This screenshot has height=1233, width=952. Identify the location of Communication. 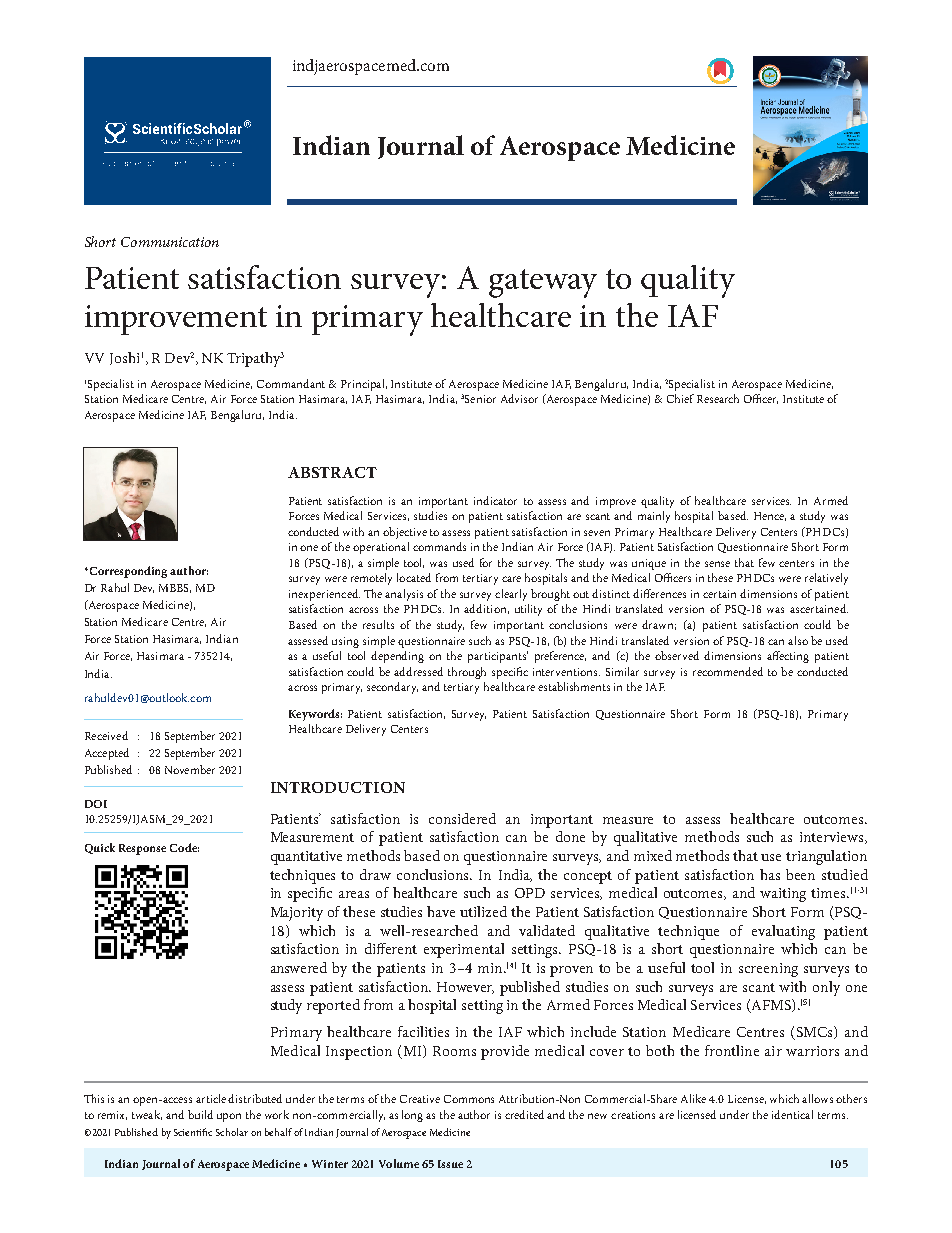
(170, 242).
